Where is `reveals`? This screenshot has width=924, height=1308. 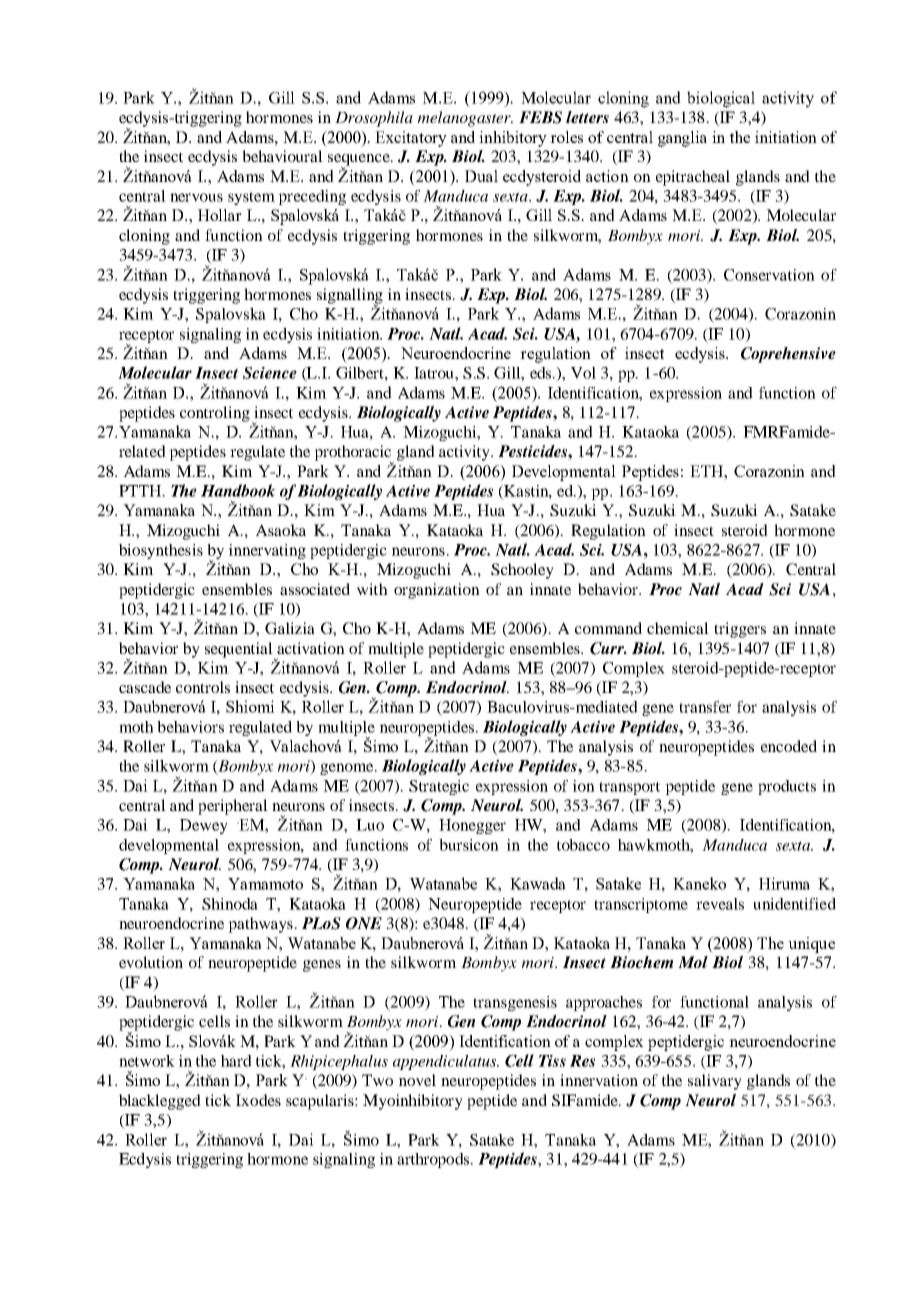 reveals is located at coordinates (720, 904).
